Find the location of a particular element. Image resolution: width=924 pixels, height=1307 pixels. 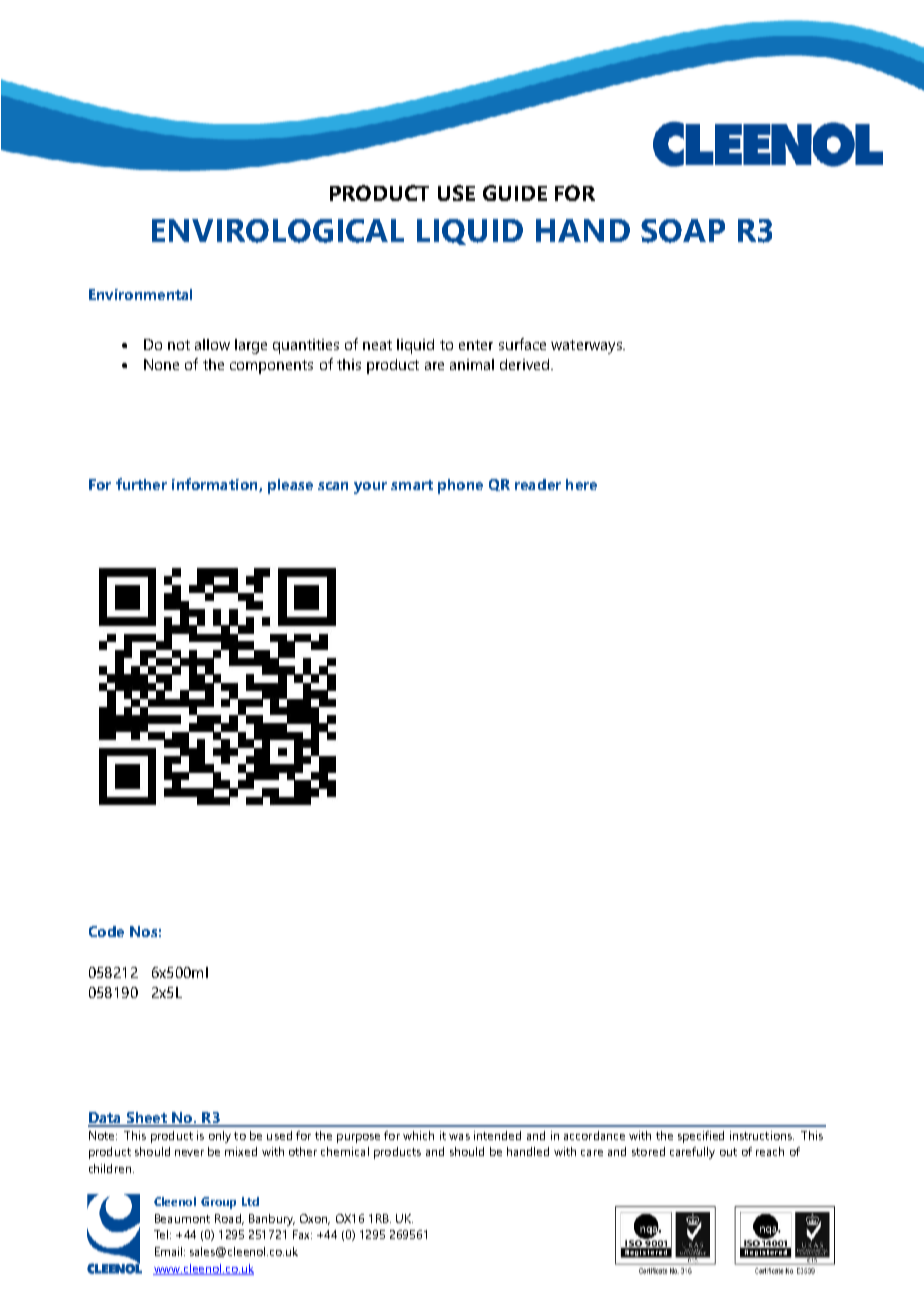

was is located at coordinates (459, 1137).
